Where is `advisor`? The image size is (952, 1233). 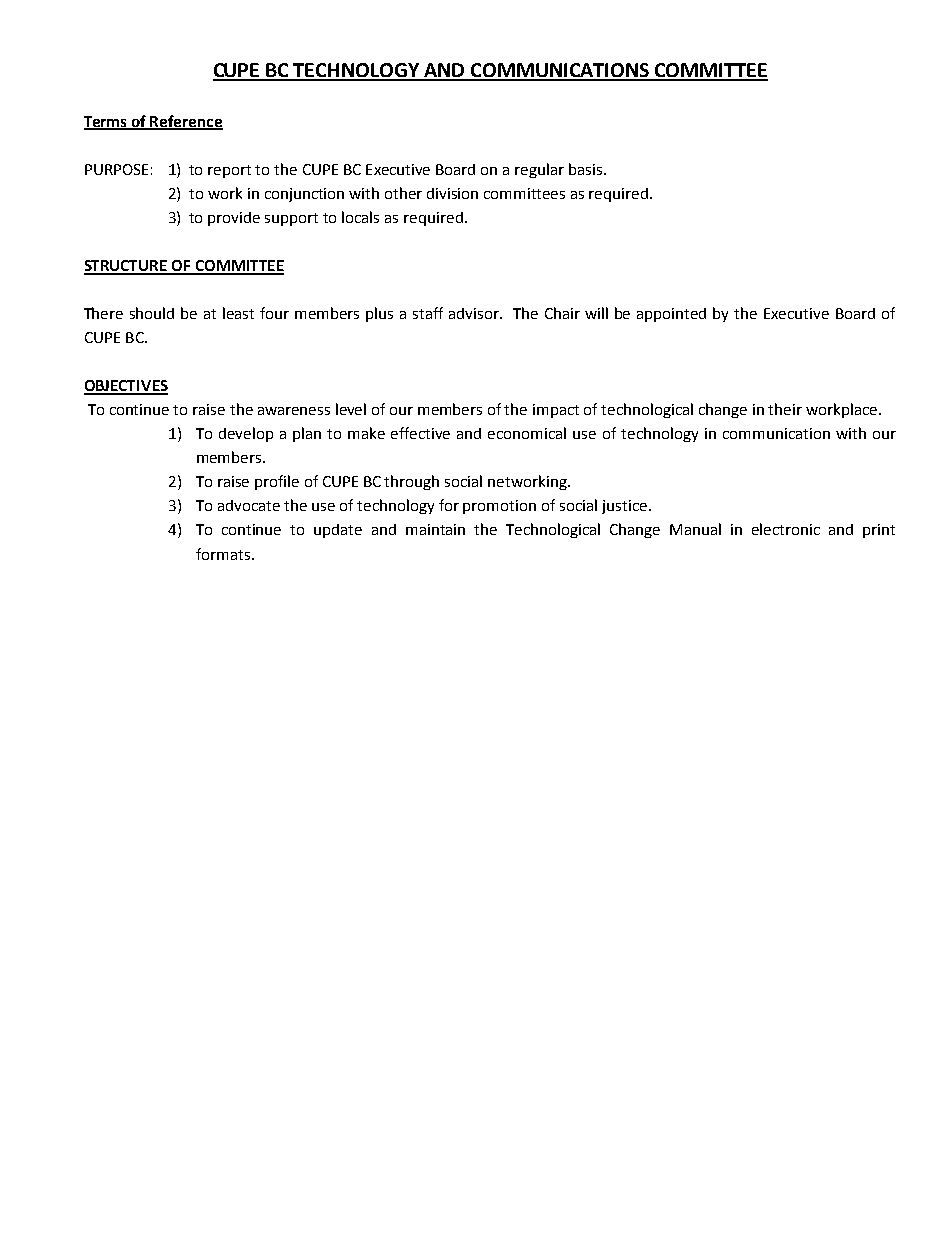
advisor is located at coordinates (475, 313).
